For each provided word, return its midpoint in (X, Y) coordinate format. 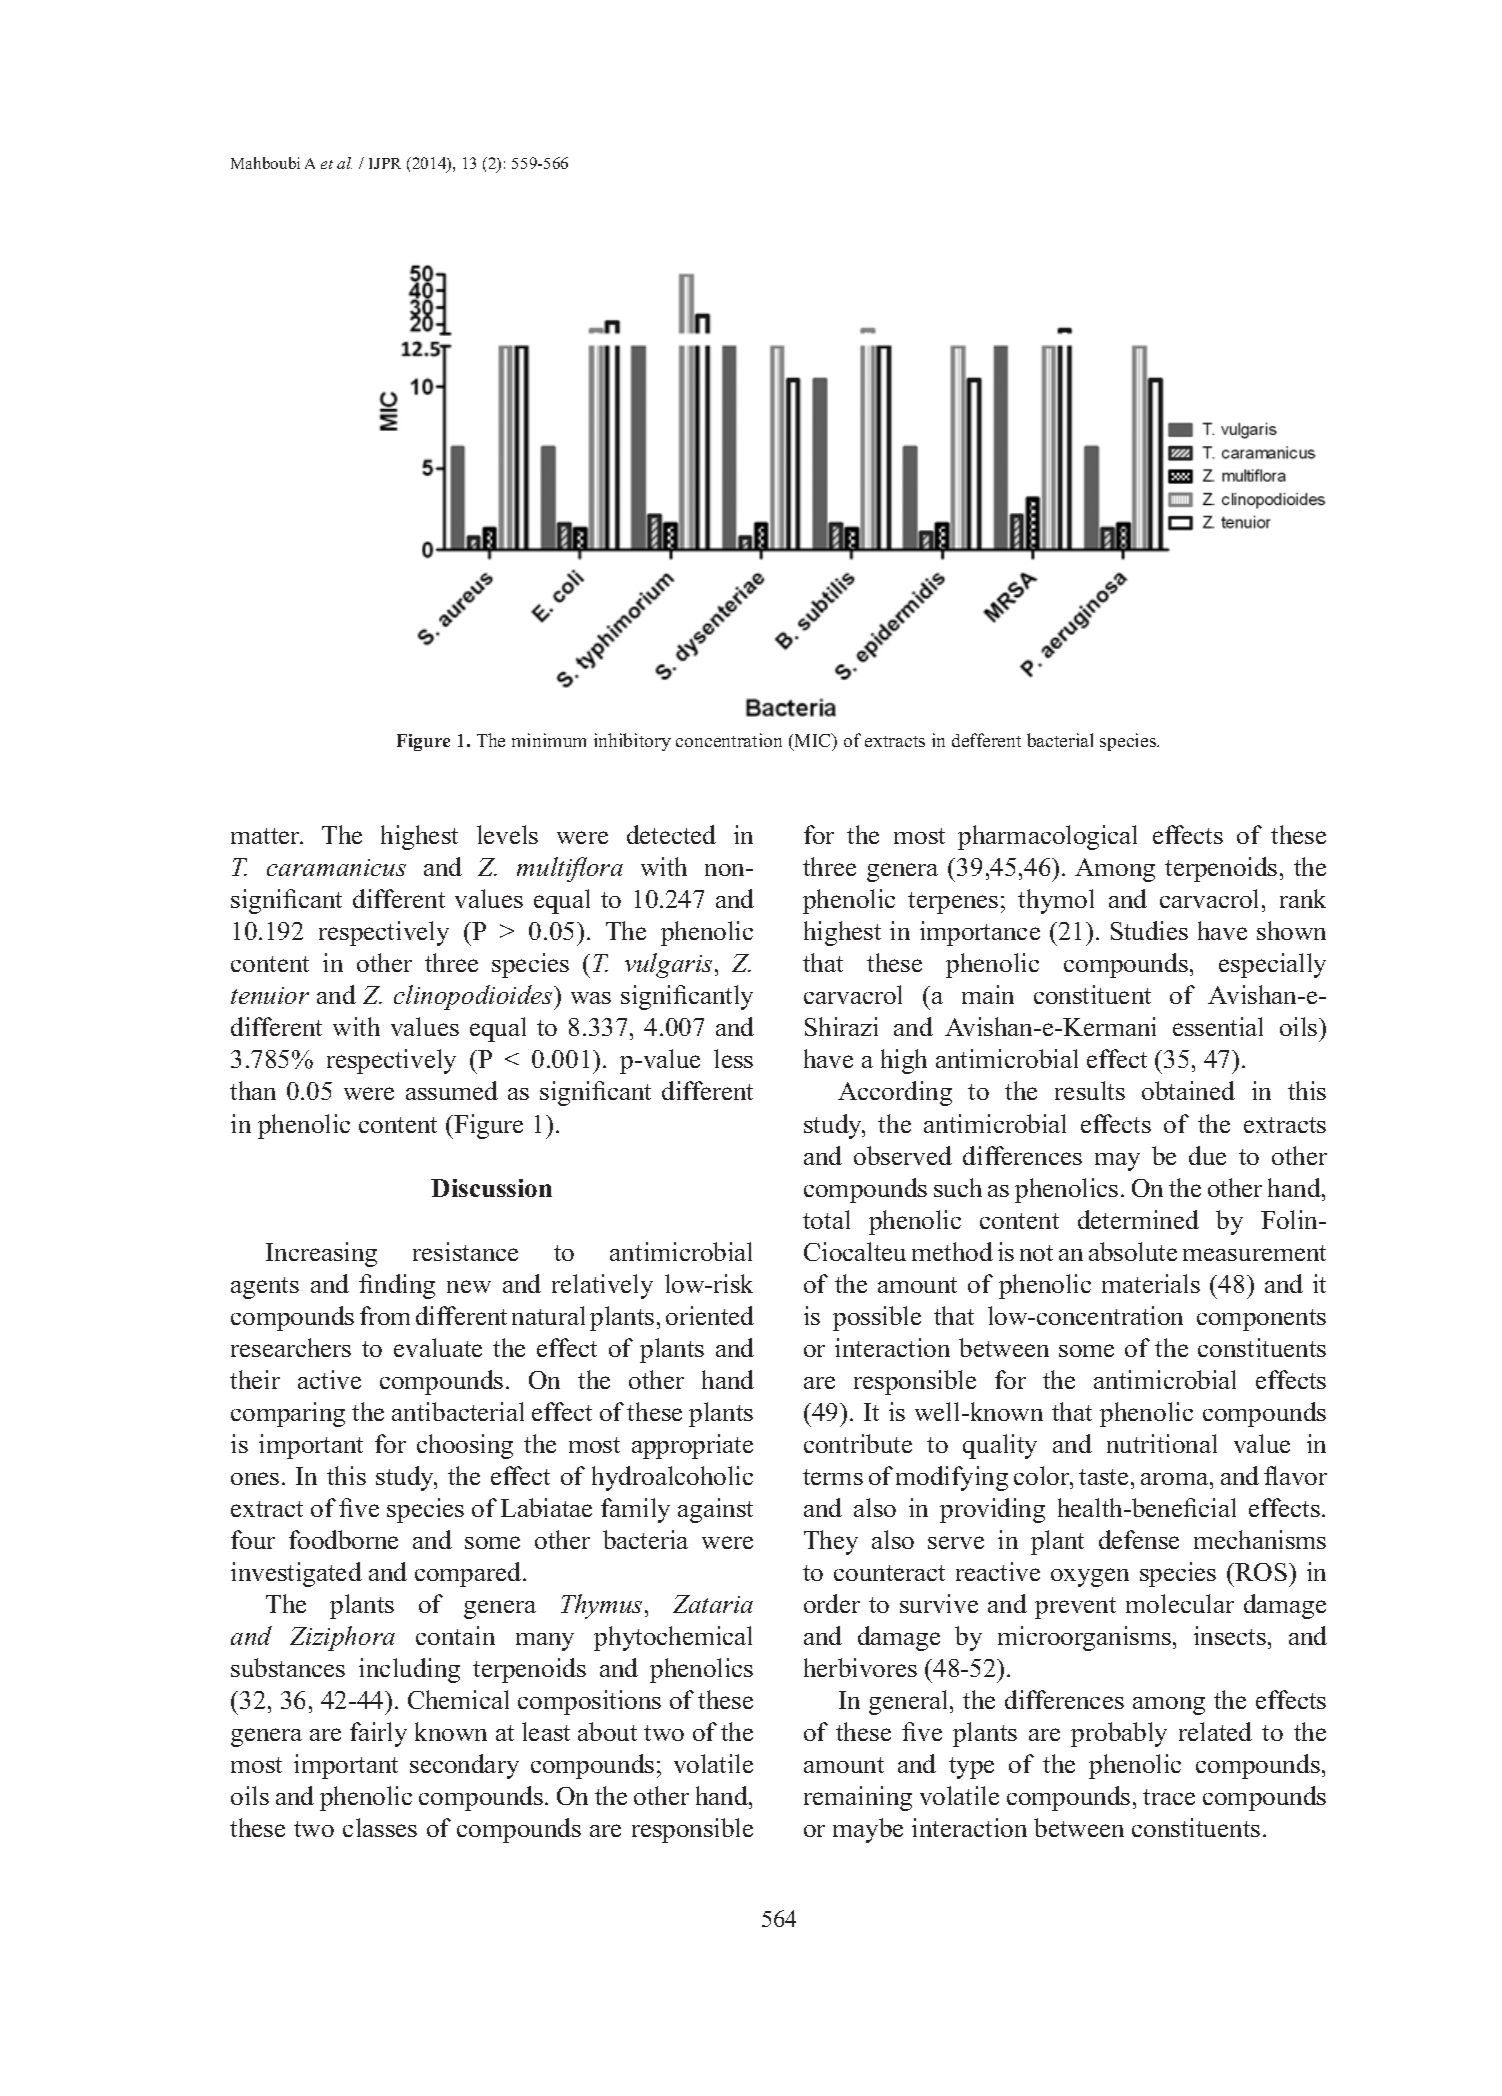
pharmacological (1047, 837)
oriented (710, 1315)
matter (266, 836)
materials (1151, 1283)
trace (1169, 1797)
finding (397, 1286)
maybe (868, 1830)
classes (380, 1827)
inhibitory (632, 742)
